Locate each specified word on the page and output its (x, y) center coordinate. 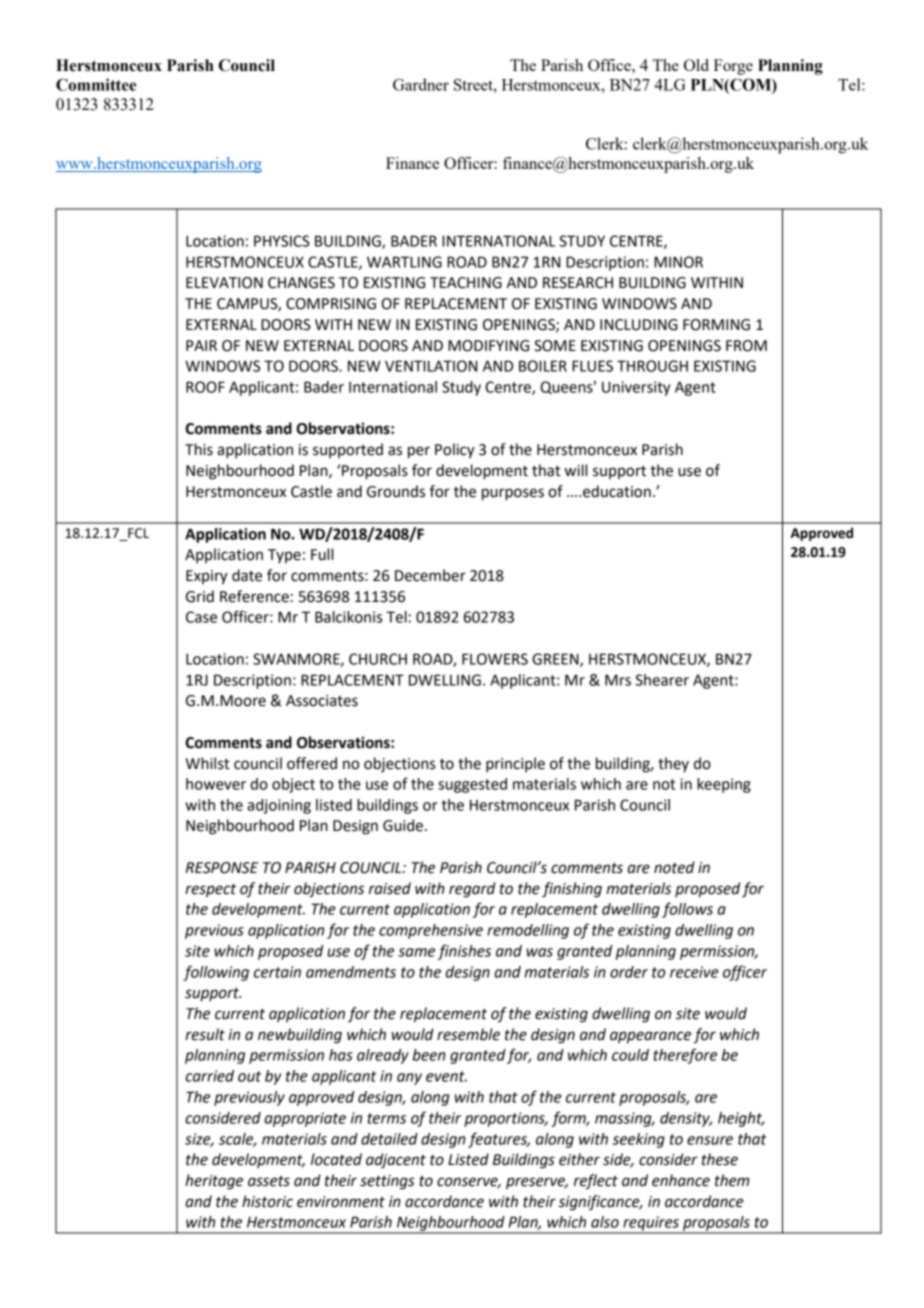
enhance (681, 1180)
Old (696, 65)
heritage (214, 1182)
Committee (96, 84)
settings (387, 1182)
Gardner (421, 84)
